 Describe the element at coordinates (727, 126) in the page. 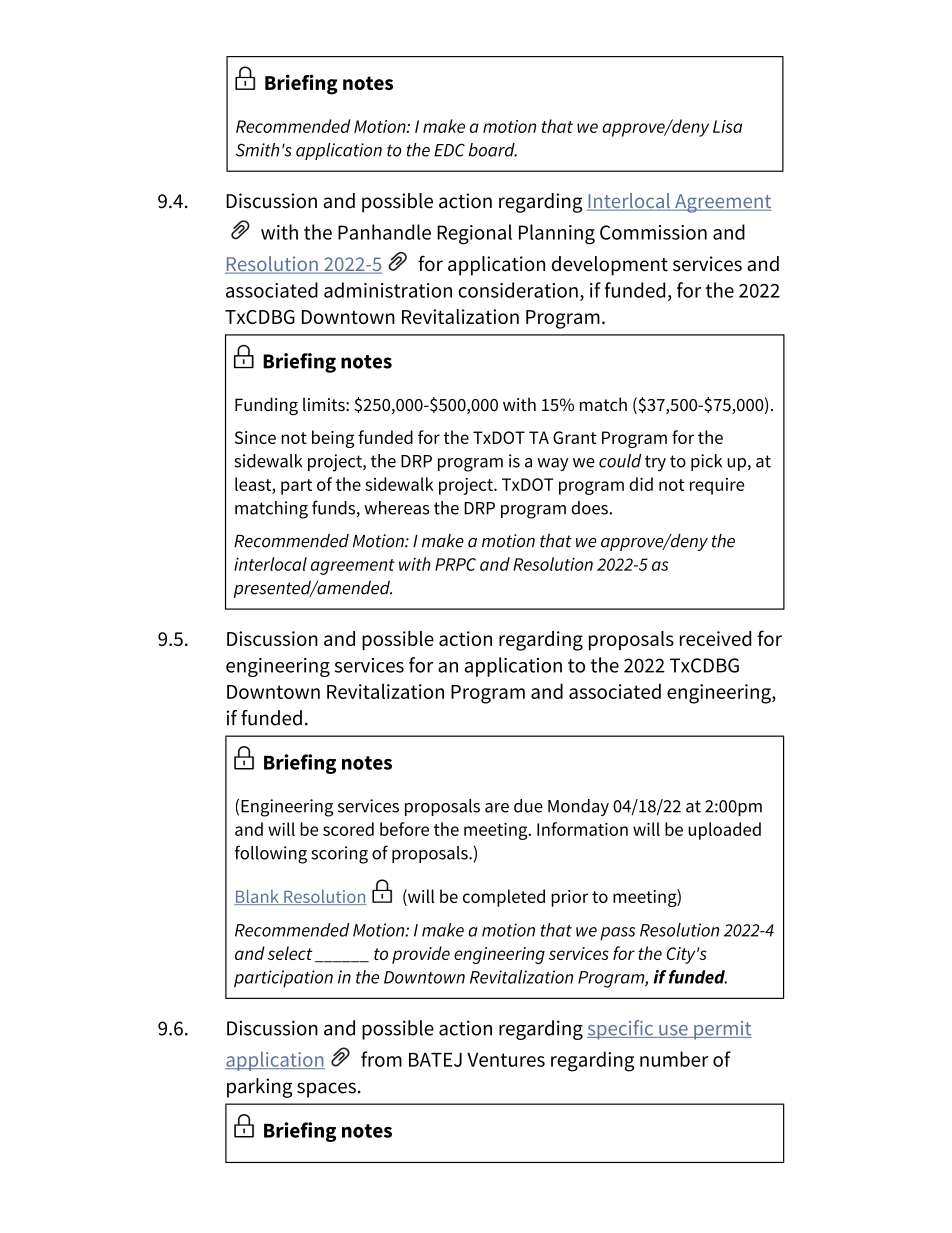

I see `Lisa` at that location.
